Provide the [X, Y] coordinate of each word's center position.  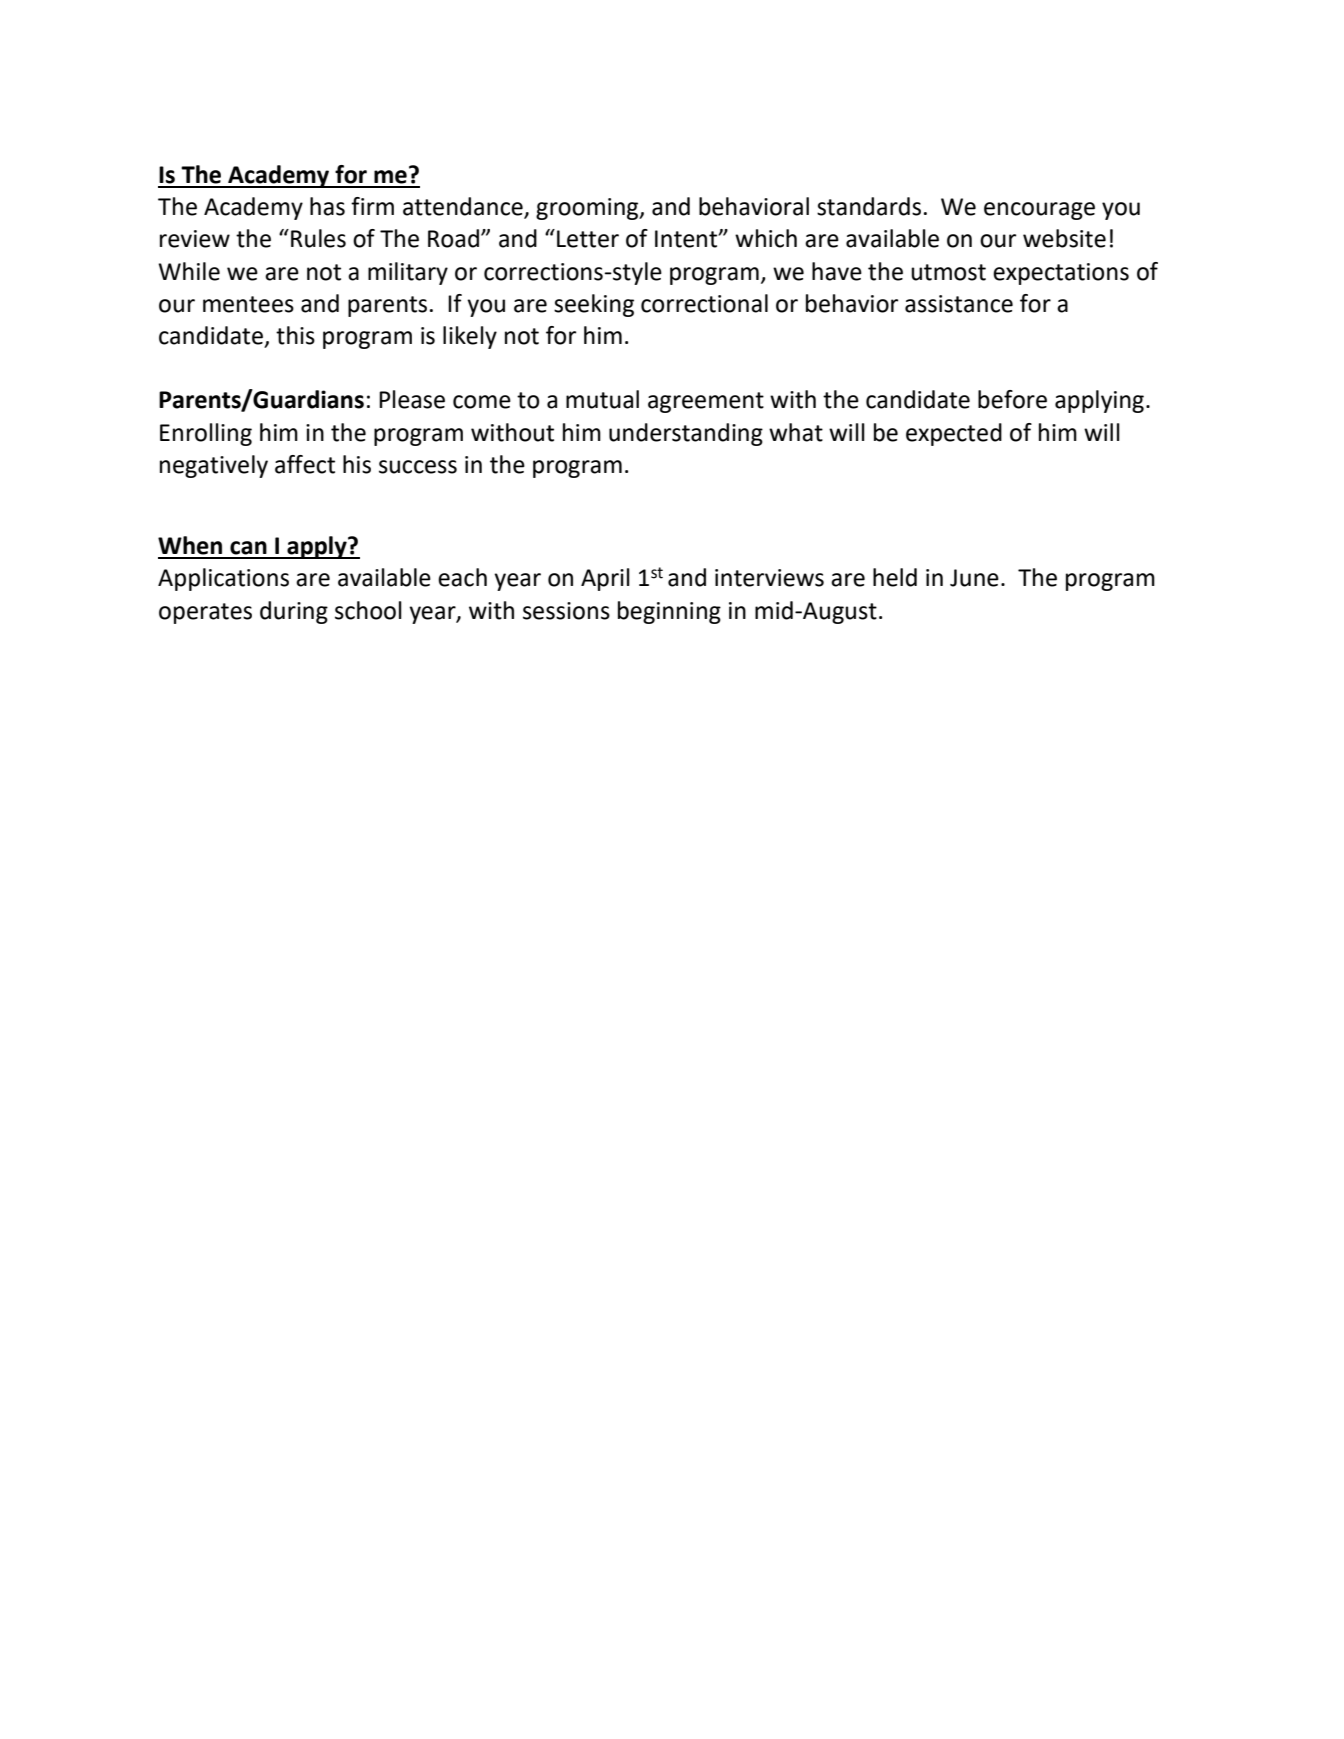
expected [954, 434]
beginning [669, 612]
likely [470, 337]
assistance [959, 304]
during [294, 612]
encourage [1039, 211]
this [295, 335]
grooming [588, 209]
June [974, 578]
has [327, 206]
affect [305, 464]
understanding [686, 434]
